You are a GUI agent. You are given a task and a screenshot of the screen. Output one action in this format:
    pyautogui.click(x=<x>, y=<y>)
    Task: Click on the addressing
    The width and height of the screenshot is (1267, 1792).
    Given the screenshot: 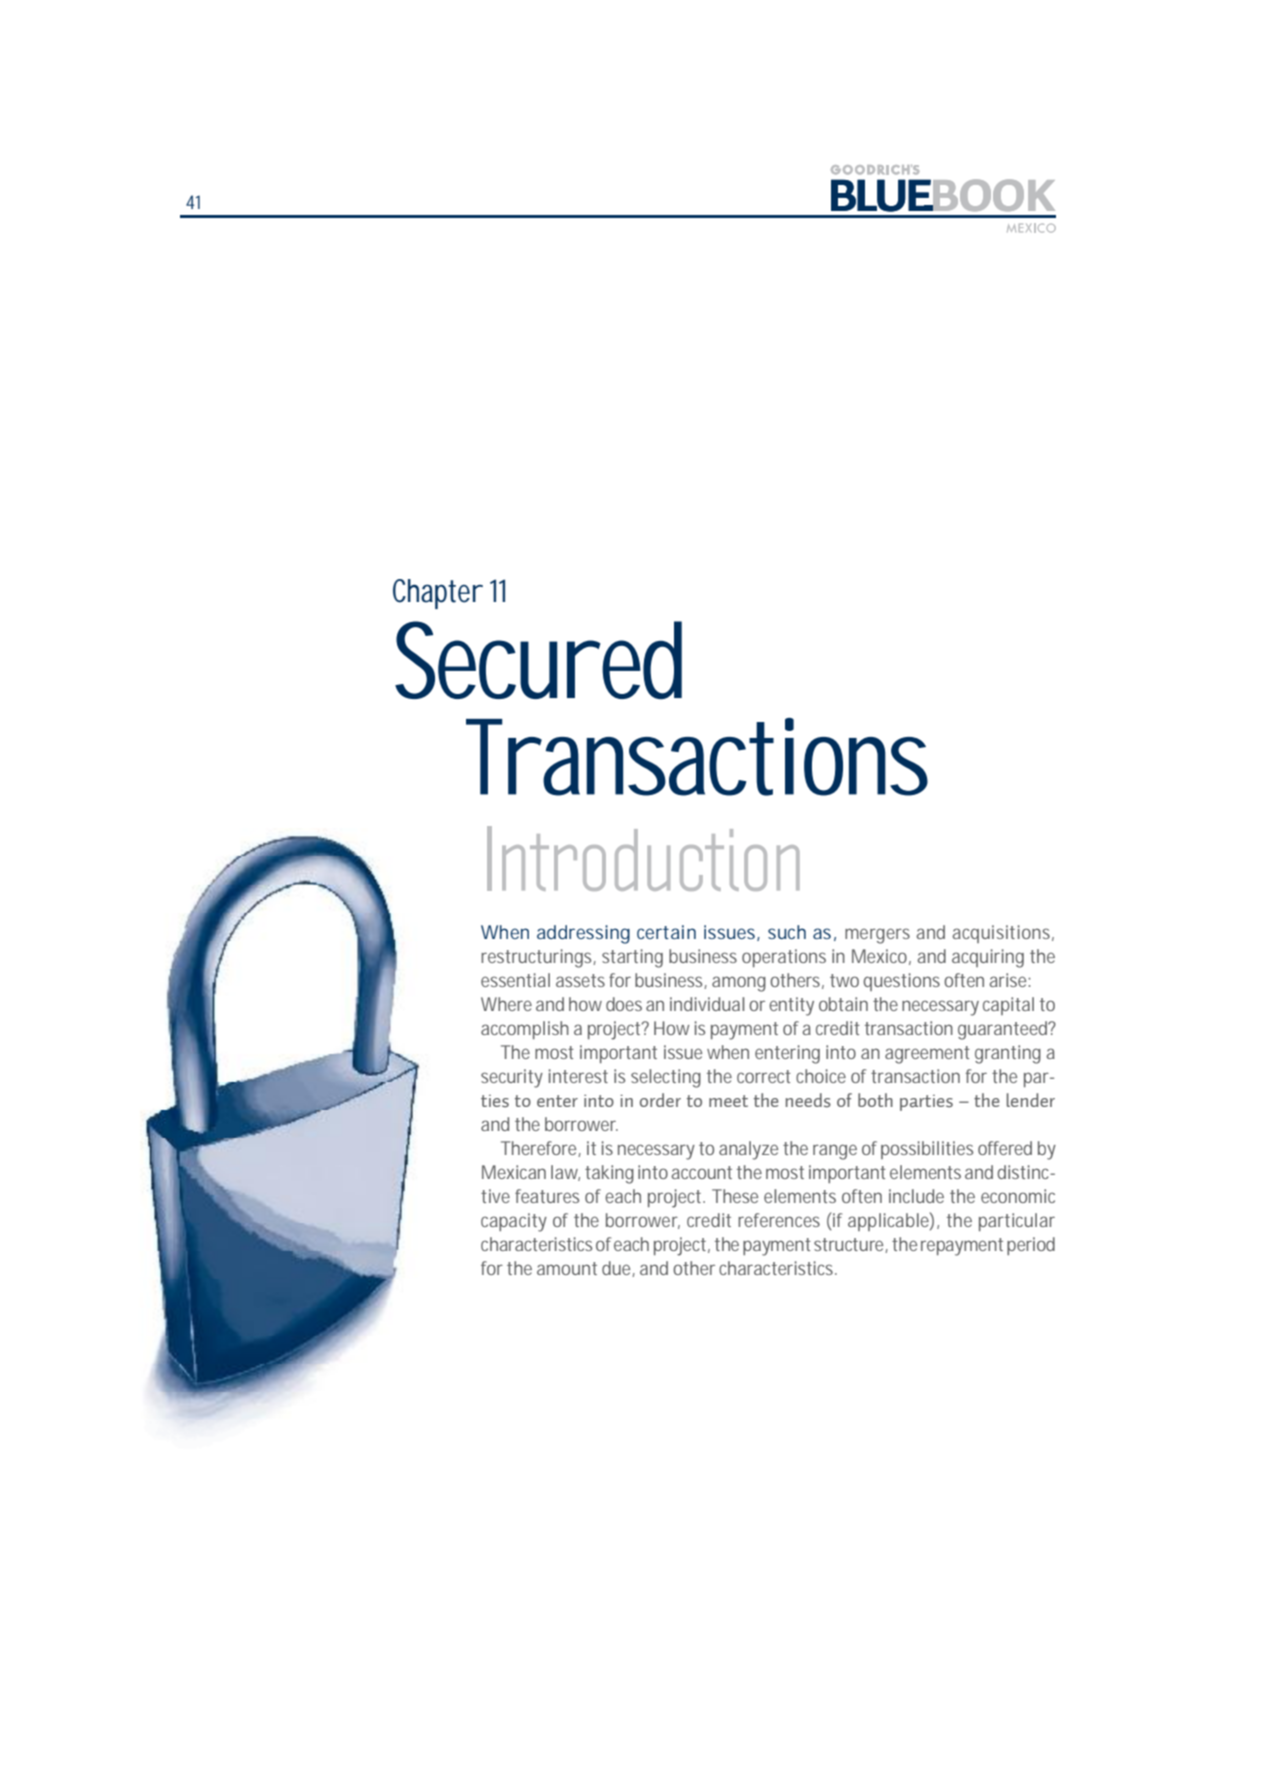 What is the action you would take?
    pyautogui.click(x=583, y=934)
